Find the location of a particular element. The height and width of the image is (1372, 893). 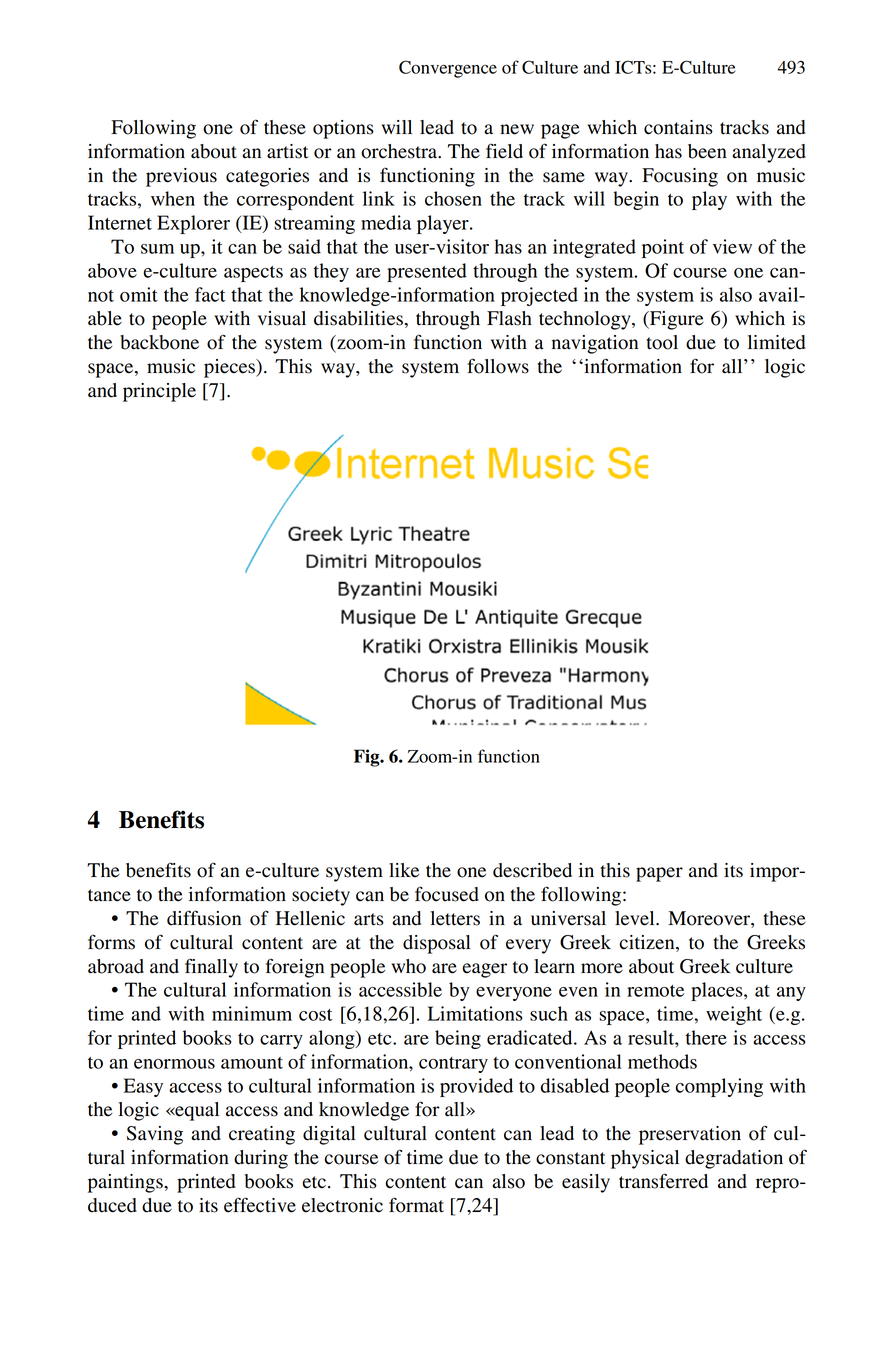

provided is located at coordinates (476, 1087).
